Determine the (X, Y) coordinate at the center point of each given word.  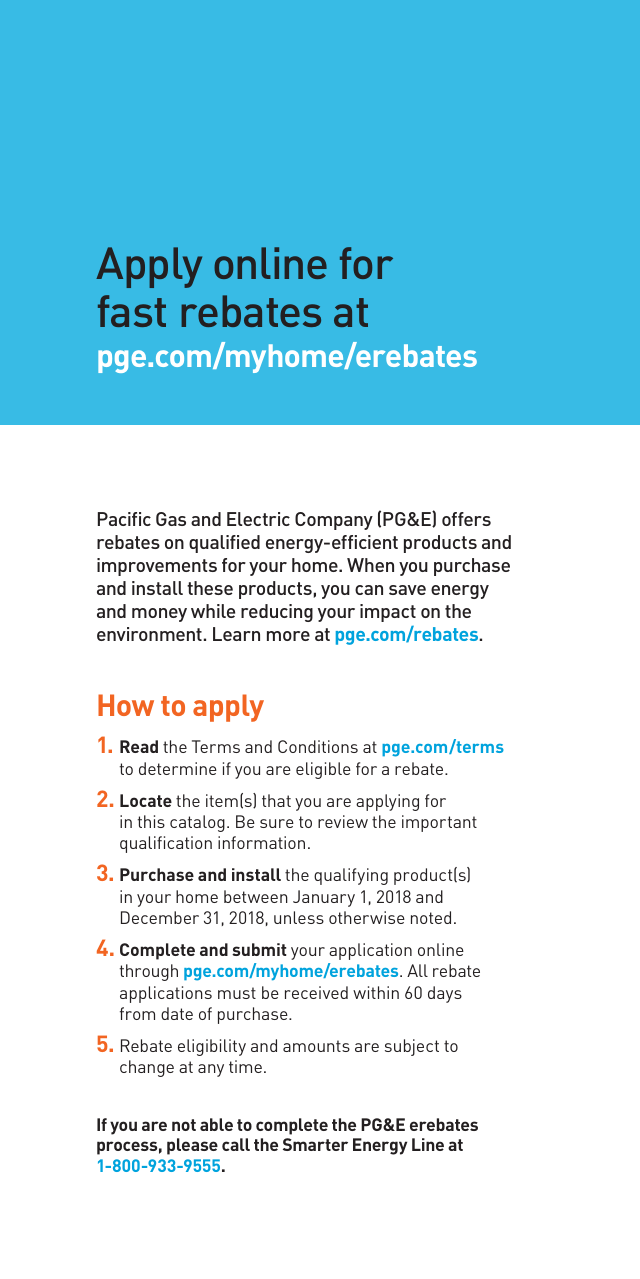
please (192, 1146)
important (439, 823)
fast (132, 311)
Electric (258, 519)
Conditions (318, 746)
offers (466, 519)
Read (139, 746)
